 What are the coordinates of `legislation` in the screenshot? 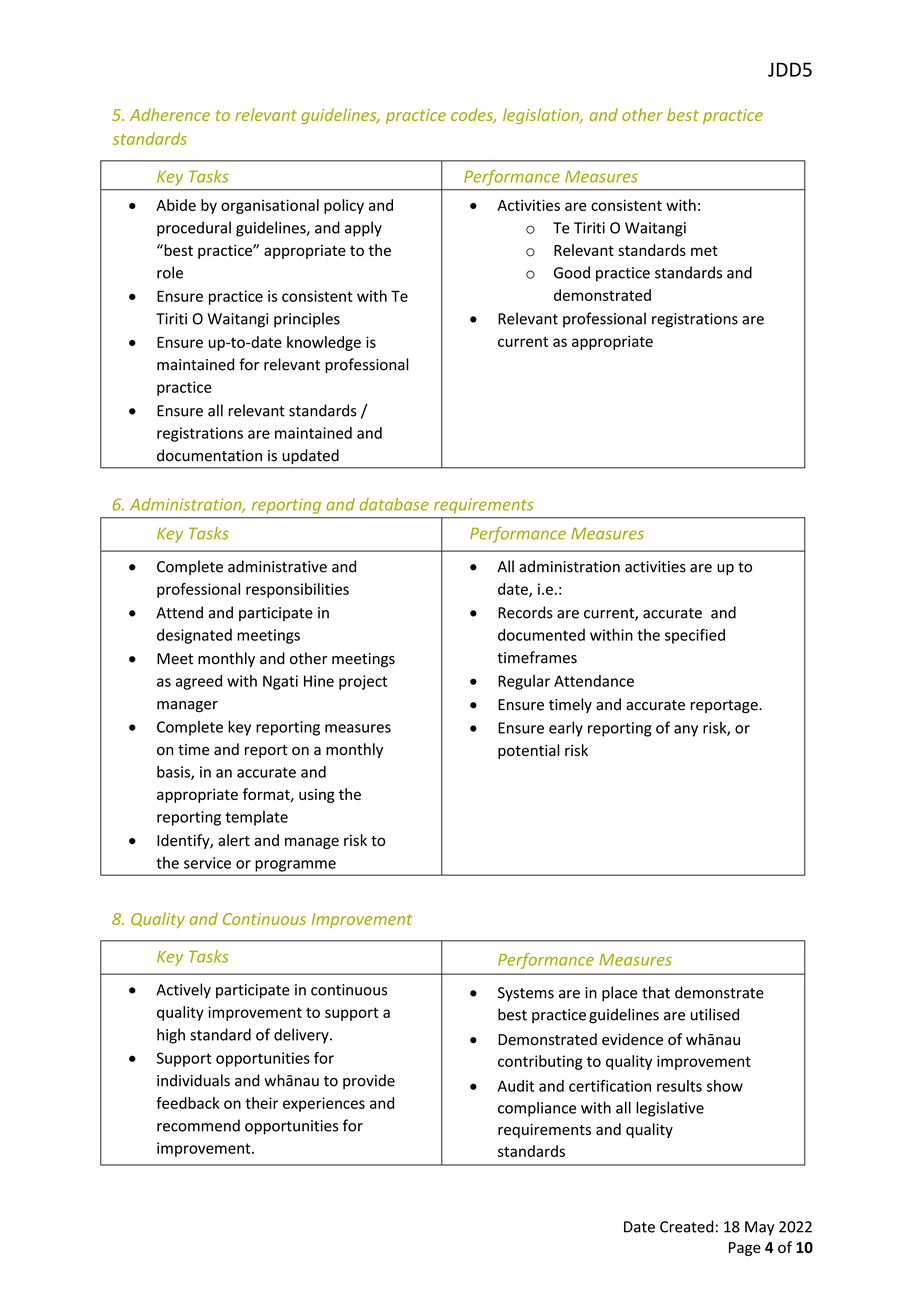 It's located at (542, 116).
